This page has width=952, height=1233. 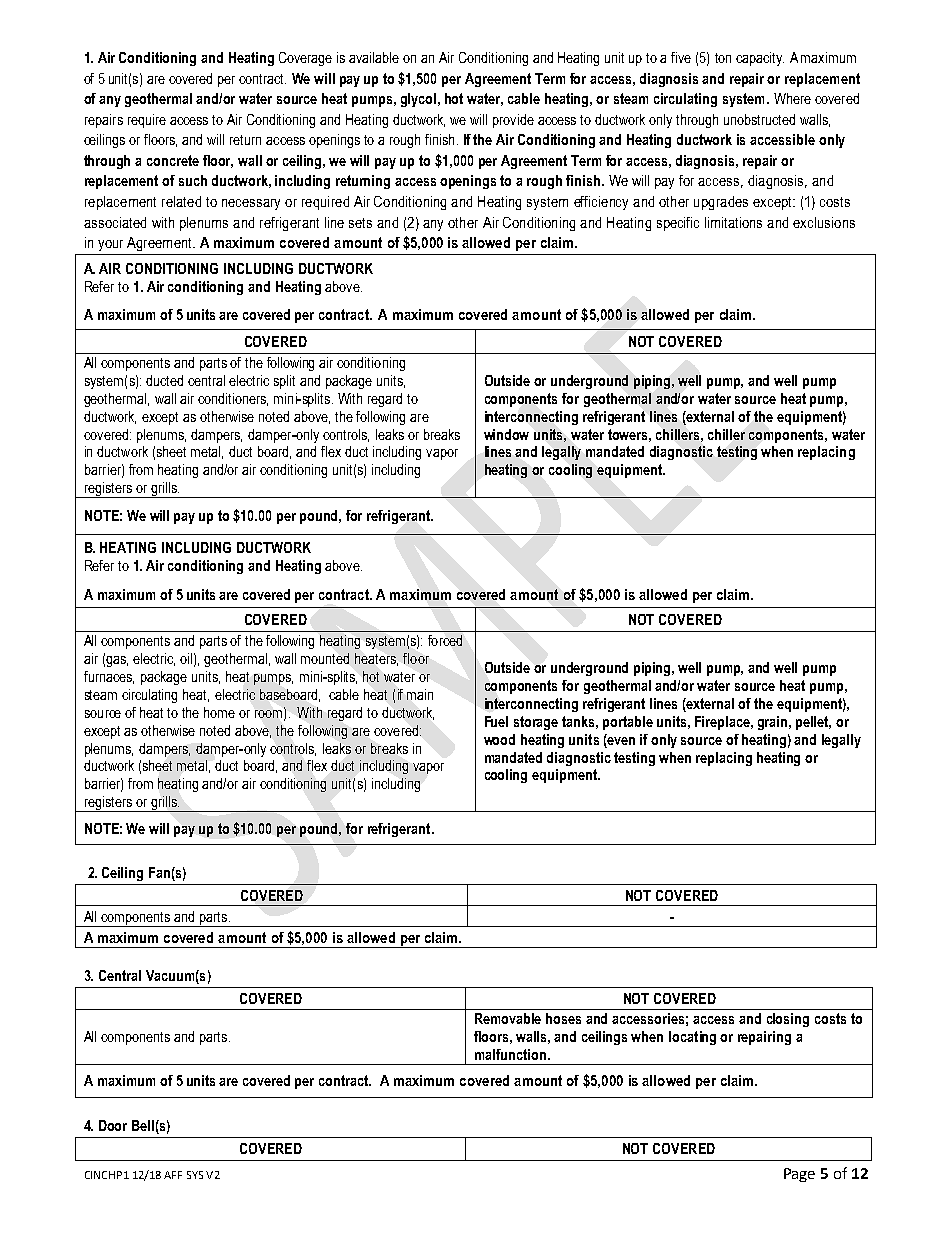 I want to click on malfunction, so click(x=510, y=1054).
